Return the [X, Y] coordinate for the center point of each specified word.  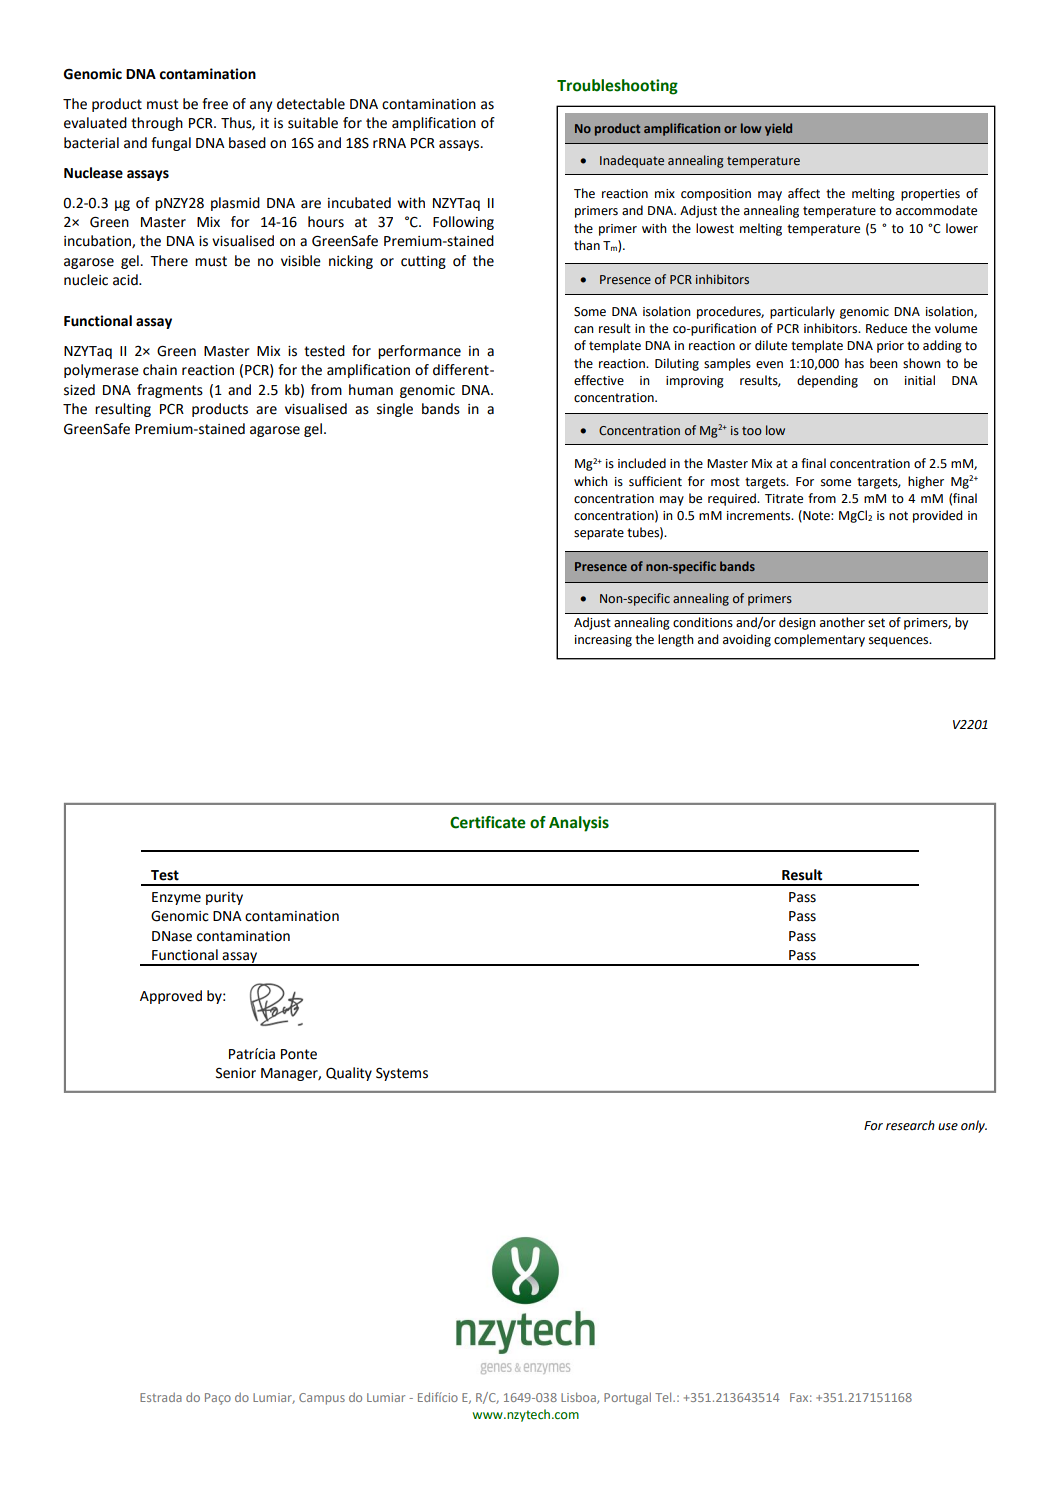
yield [778, 129]
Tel [664, 1397]
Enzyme [176, 898]
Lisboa [579, 1398]
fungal [171, 144]
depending [827, 381]
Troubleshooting [617, 87]
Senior [236, 1073]
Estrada [161, 1397]
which [591, 481]
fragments [170, 391]
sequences [900, 642]
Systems [402, 1074]
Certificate [488, 822]
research [910, 1125]
